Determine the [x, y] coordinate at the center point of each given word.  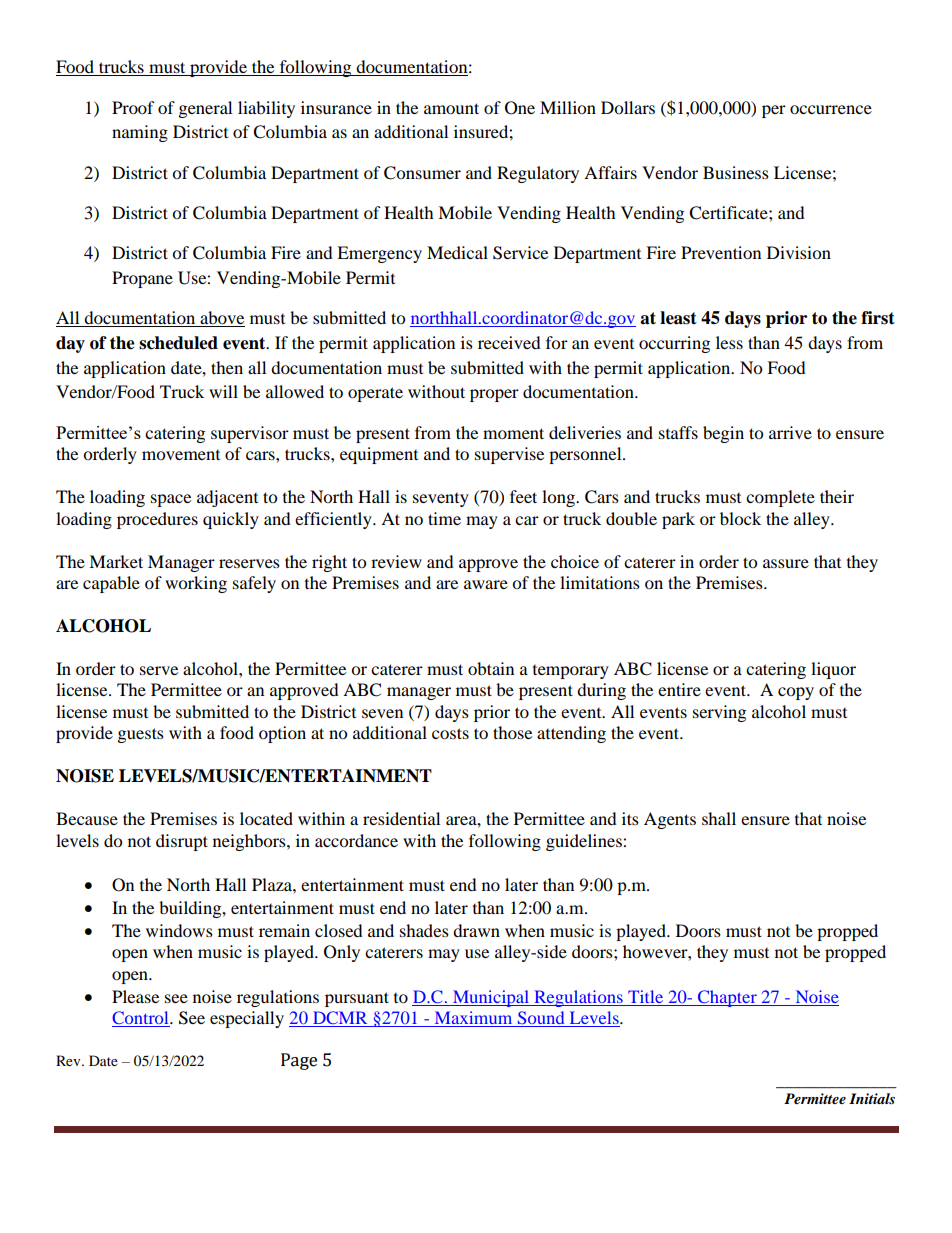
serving [719, 713]
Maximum [473, 1019]
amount [451, 108]
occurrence [831, 109]
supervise [509, 455]
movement [181, 455]
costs [450, 733]
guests [141, 735]
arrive [790, 432]
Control [141, 1019]
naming [140, 133]
